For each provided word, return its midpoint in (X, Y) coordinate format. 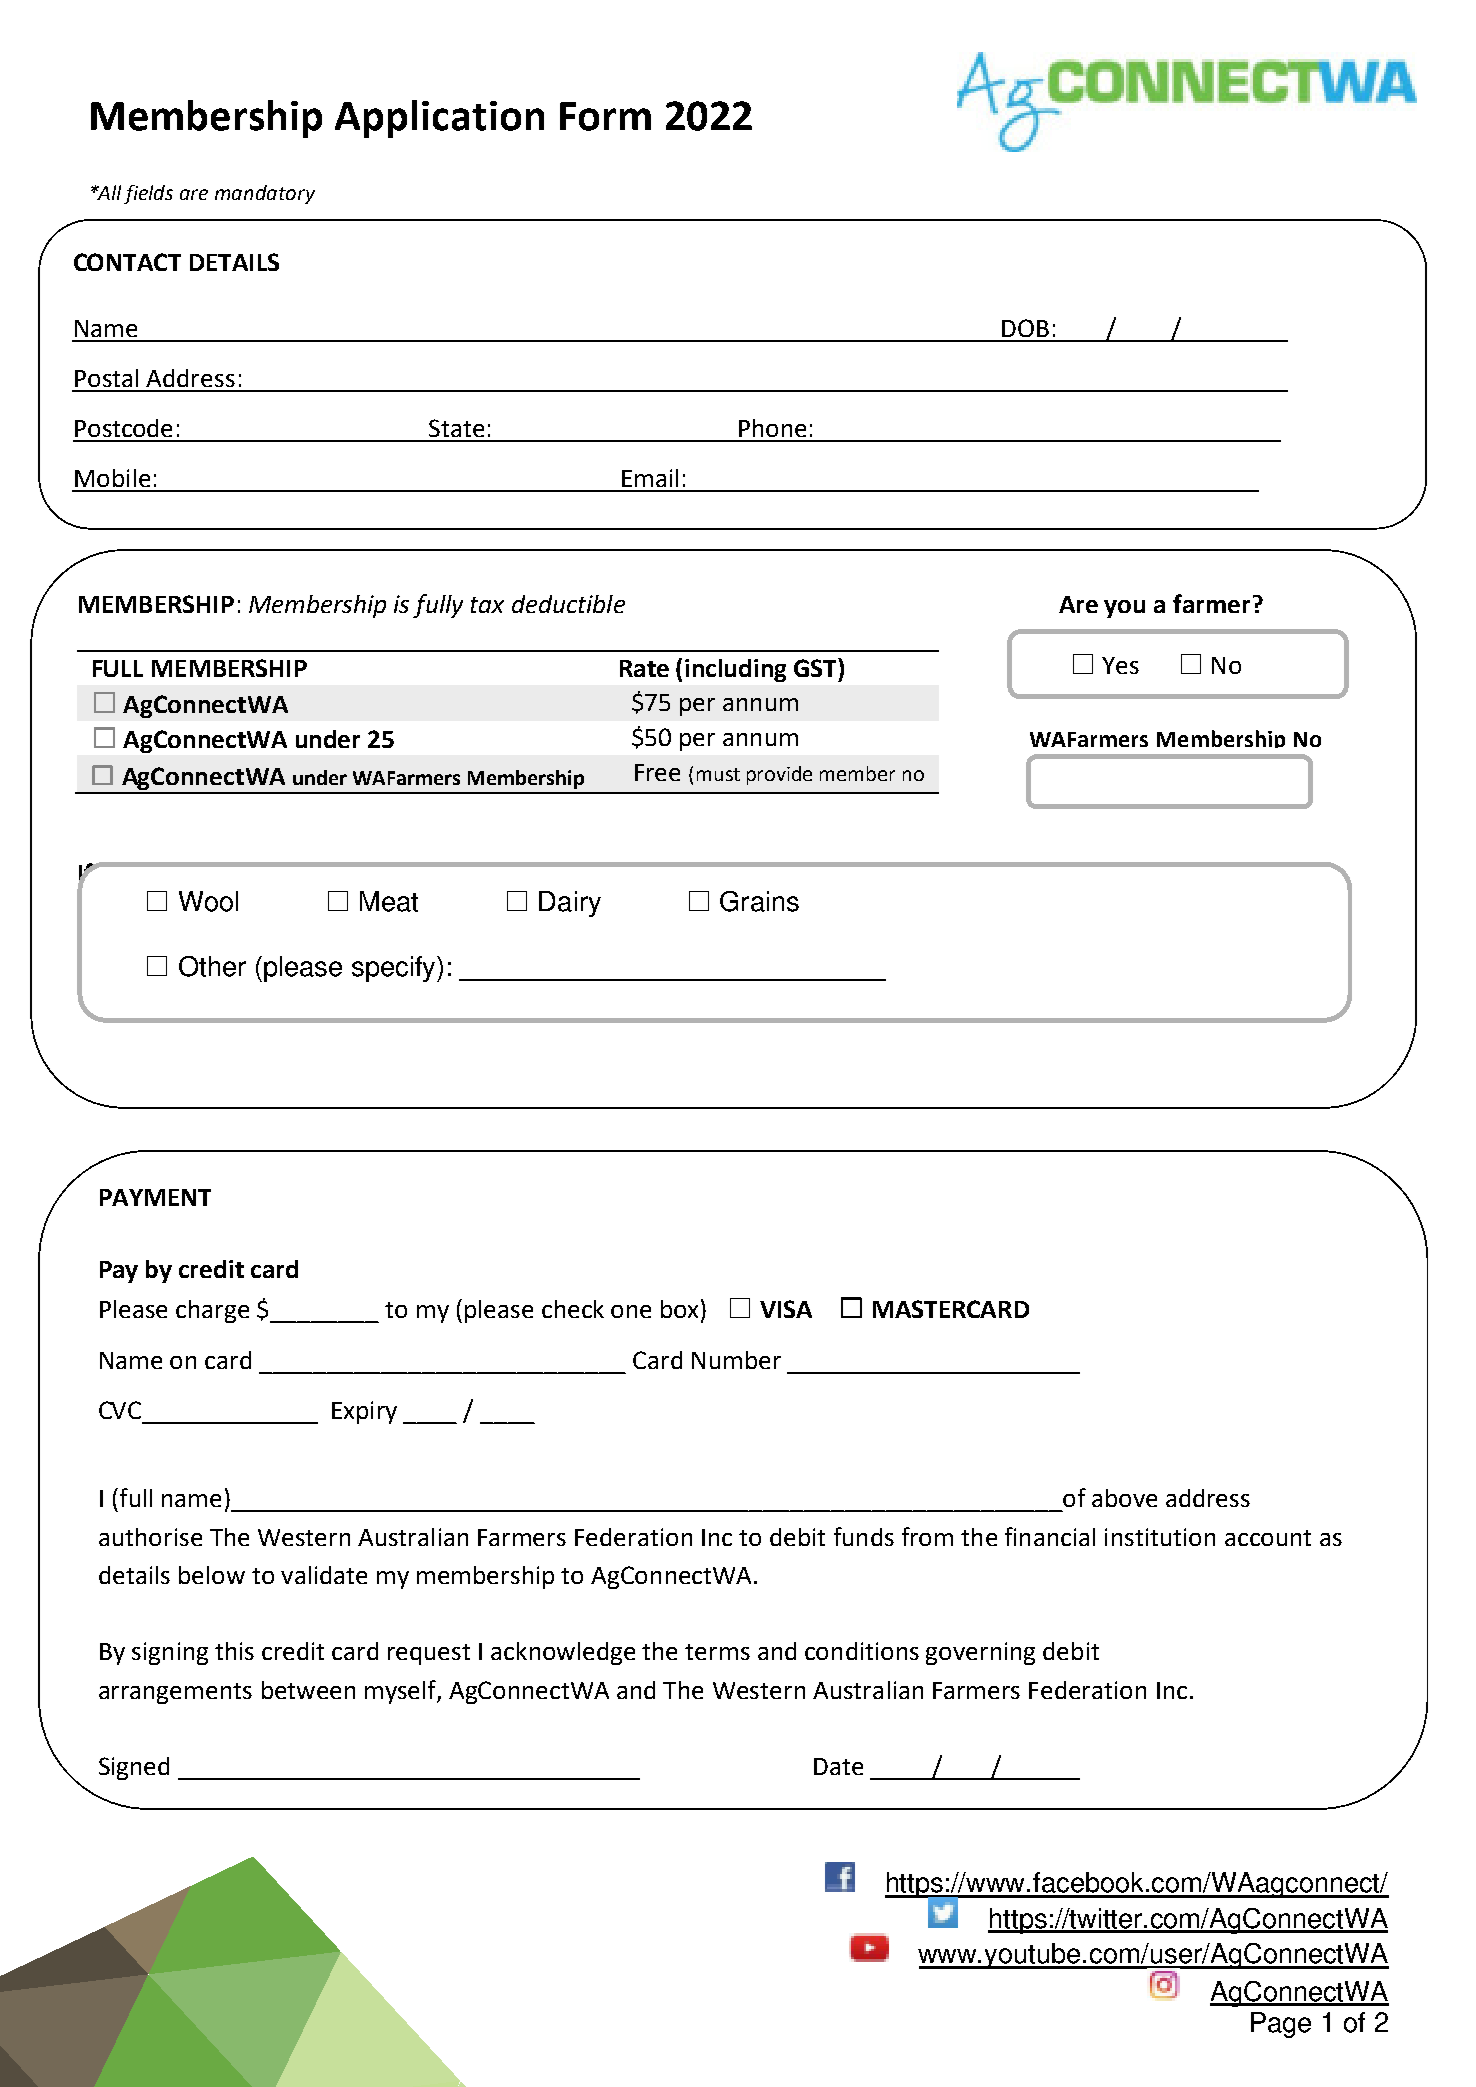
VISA (786, 1309)
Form (605, 116)
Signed (134, 1768)
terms (717, 1652)
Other (212, 966)
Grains (759, 901)
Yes (1120, 665)
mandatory (265, 194)
